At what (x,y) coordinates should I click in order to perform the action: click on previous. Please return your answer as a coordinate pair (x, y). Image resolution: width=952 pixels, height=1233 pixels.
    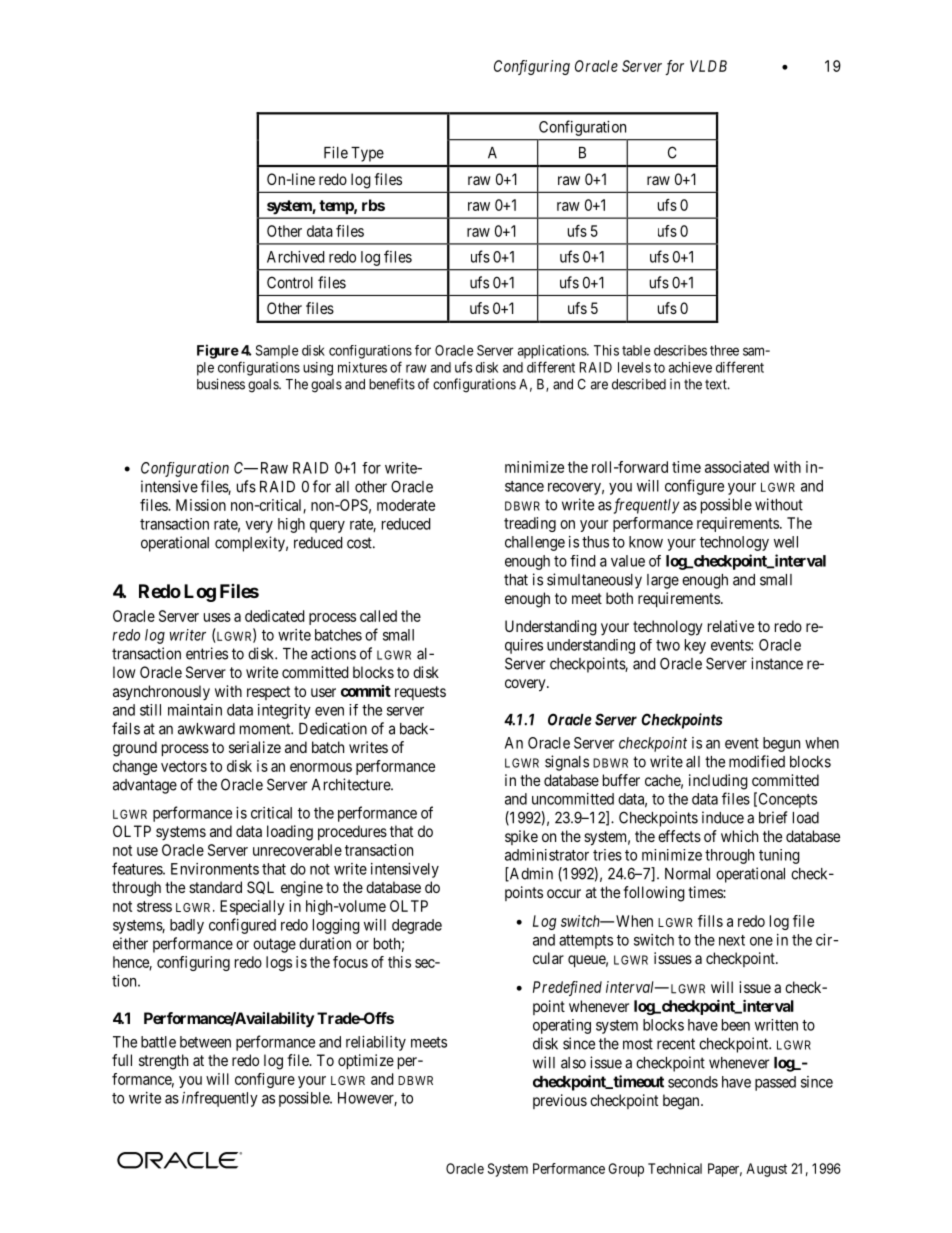
    Looking at the image, I should click on (560, 1101).
